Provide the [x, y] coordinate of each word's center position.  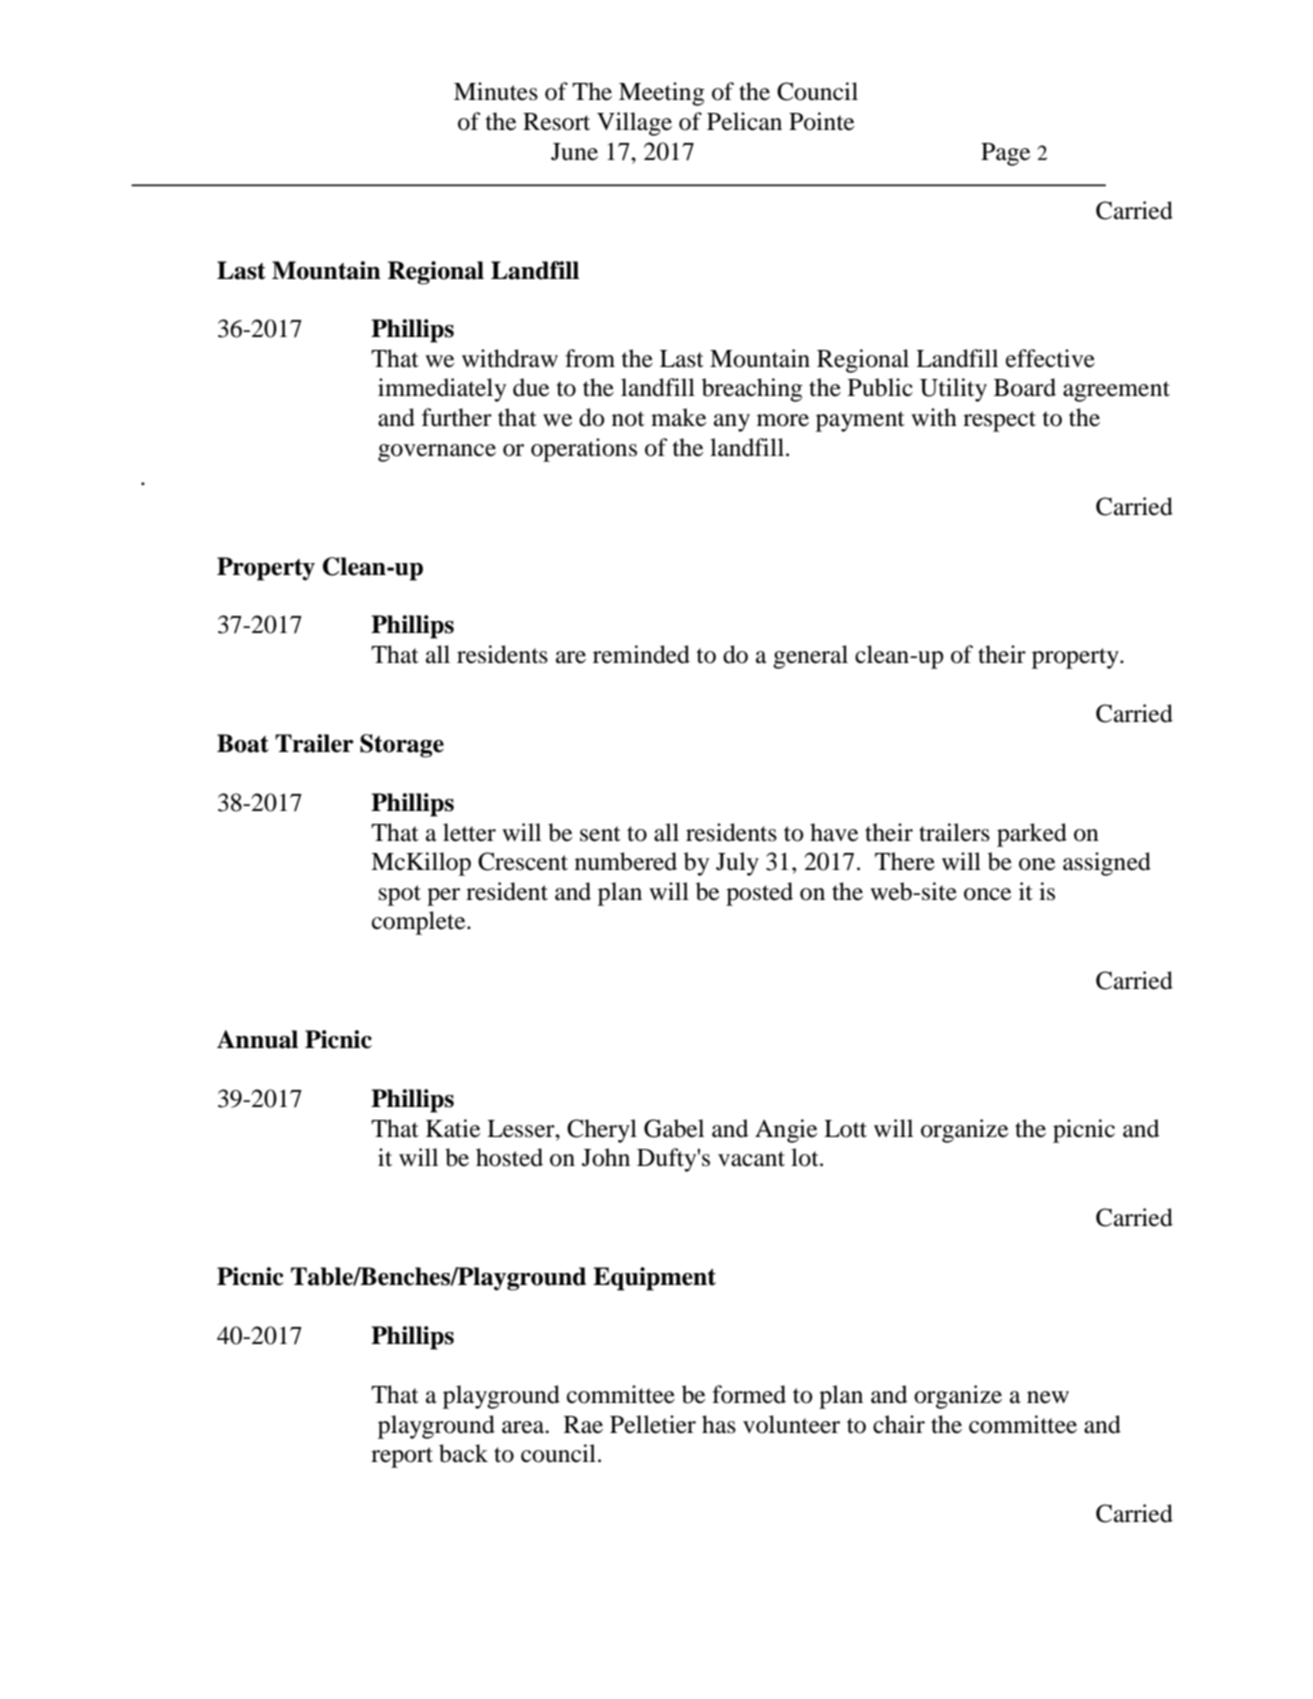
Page [1005, 154]
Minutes [496, 91]
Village [634, 124]
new [1048, 1397]
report [402, 1457]
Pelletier [653, 1424]
